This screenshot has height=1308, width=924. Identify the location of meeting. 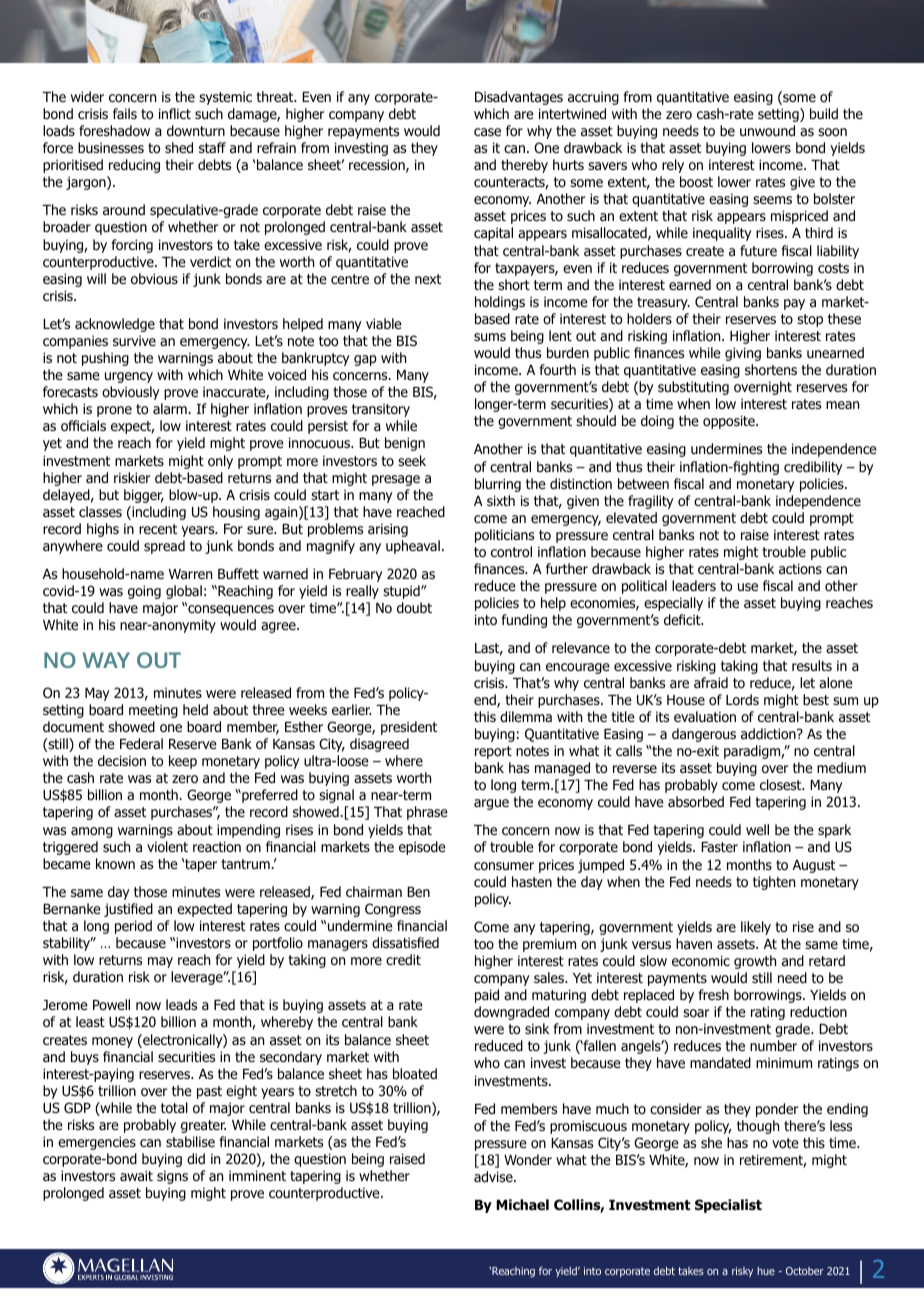
(153, 711).
